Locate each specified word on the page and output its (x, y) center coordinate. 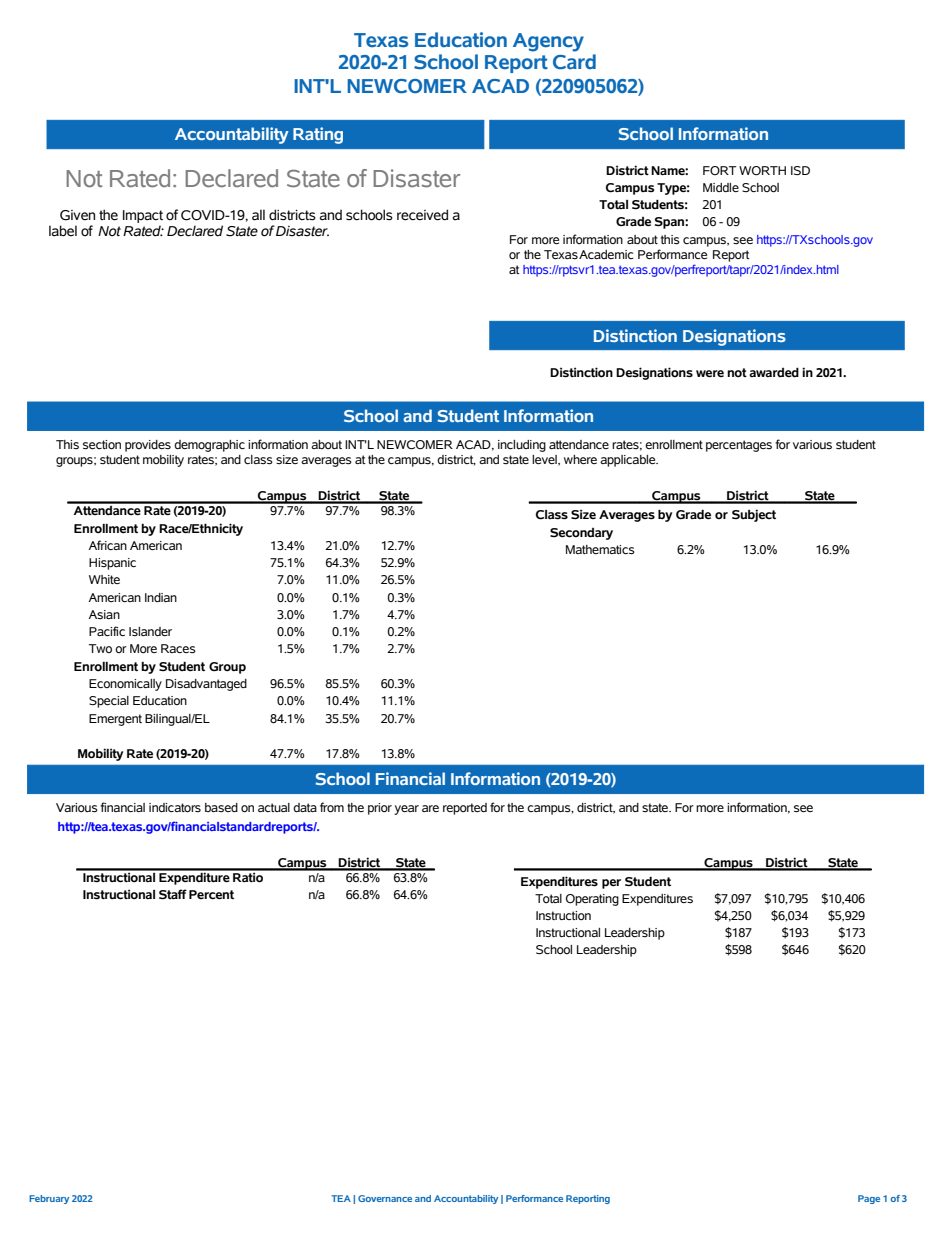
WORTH (762, 171)
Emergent (115, 720)
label (63, 231)
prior (380, 809)
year (406, 810)
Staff (173, 894)
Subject (754, 515)
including (522, 446)
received (422, 215)
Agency (548, 42)
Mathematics (600, 550)
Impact (143, 218)
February (49, 1199)
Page (869, 1199)
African (107, 545)
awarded (774, 373)
